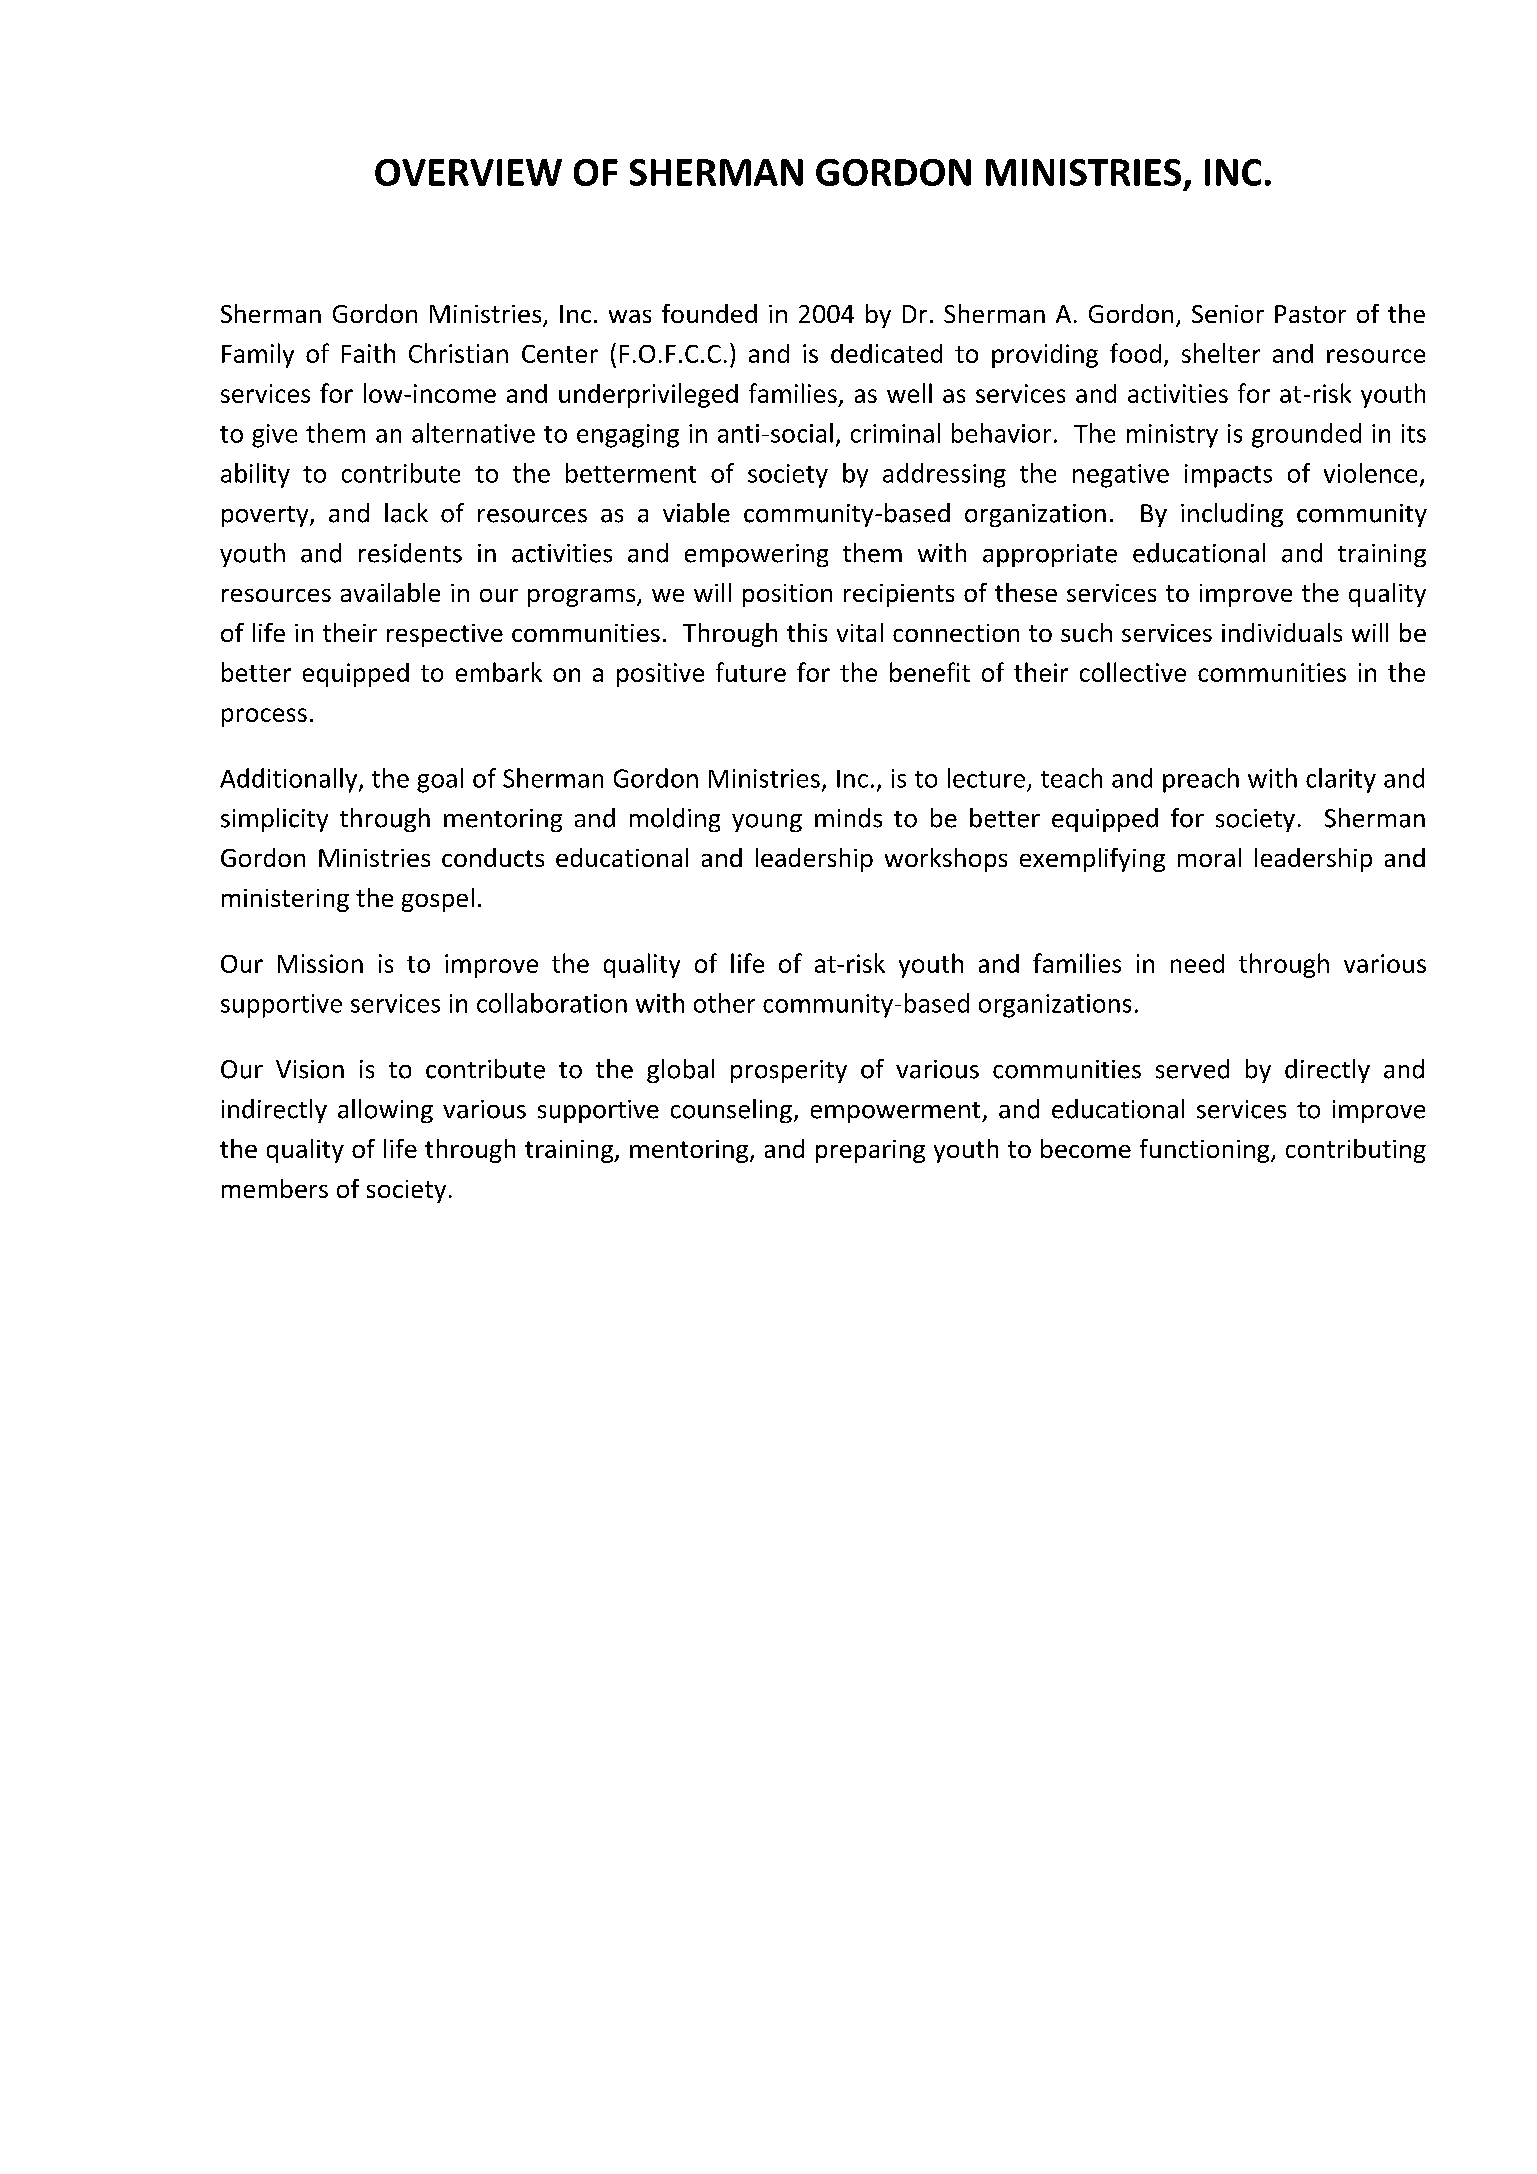 Image resolution: width=1537 pixels, height=2174 pixels. I want to click on minds, so click(848, 818).
